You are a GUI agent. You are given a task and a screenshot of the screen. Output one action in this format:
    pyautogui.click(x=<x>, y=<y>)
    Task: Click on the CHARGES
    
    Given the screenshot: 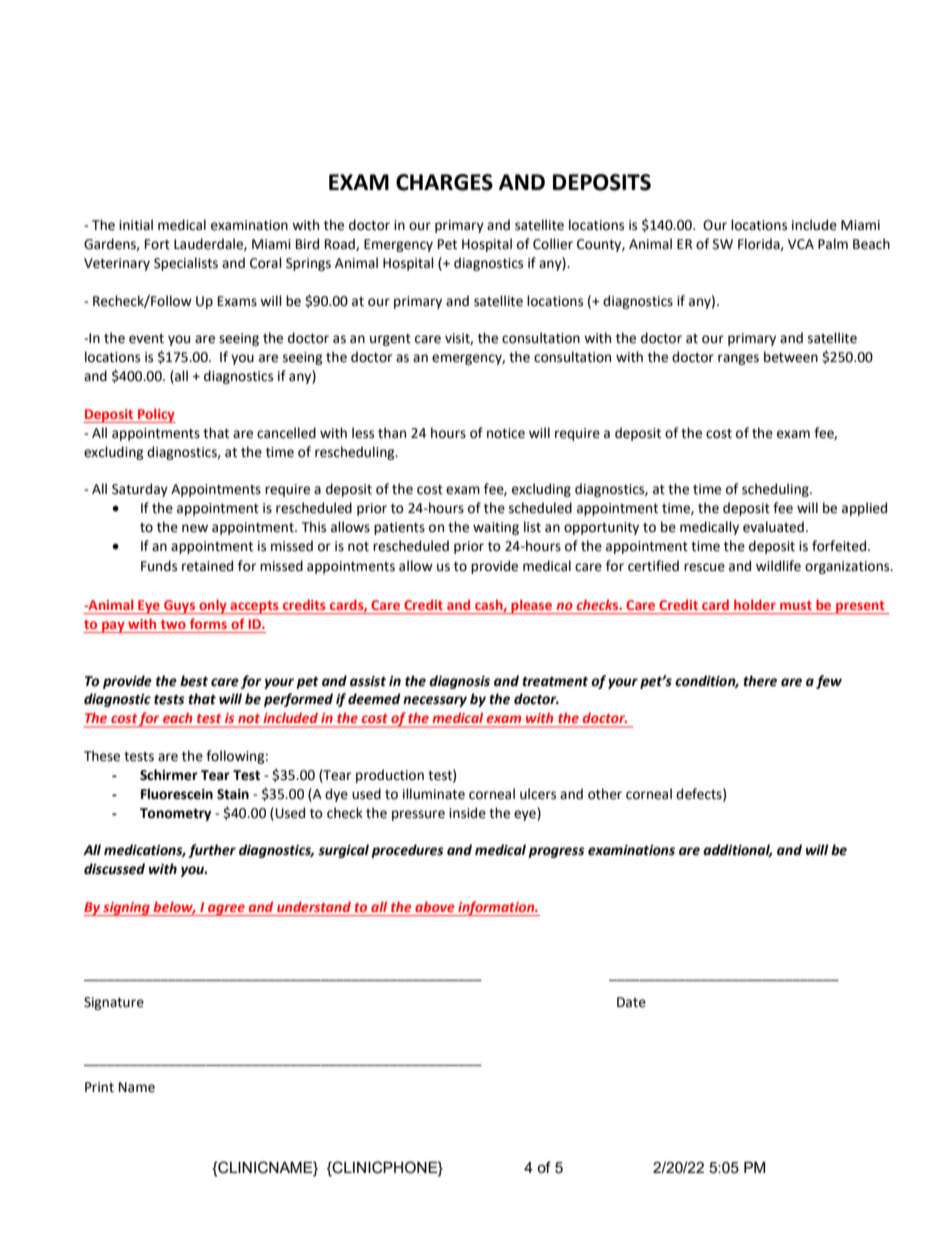 What is the action you would take?
    pyautogui.click(x=444, y=182)
